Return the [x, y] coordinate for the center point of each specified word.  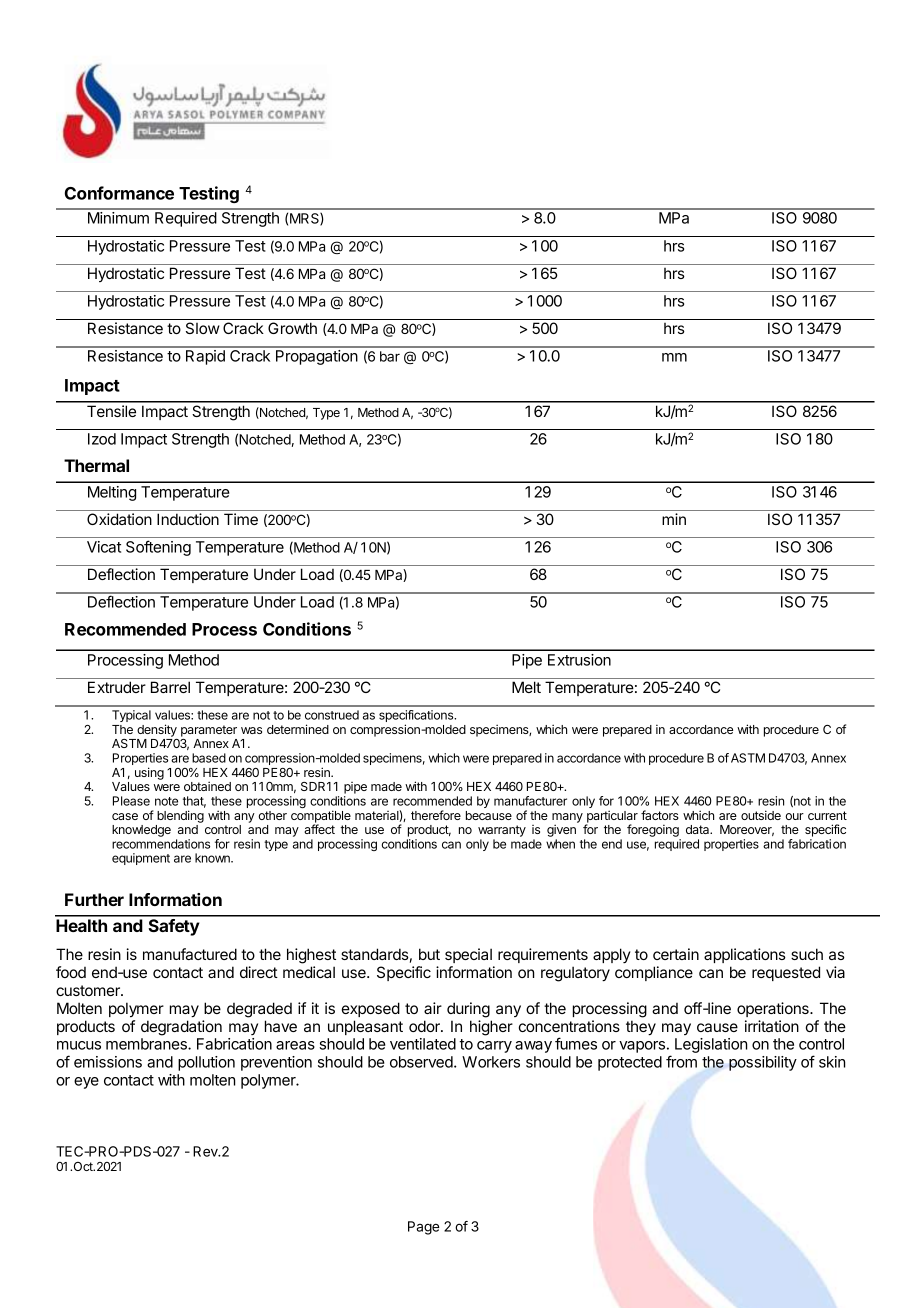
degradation [181, 1028]
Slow [203, 328]
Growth [292, 328]
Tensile [111, 411]
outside [761, 815]
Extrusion [579, 660]
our [794, 816]
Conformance [119, 193]
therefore [436, 815]
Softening [158, 548]
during [468, 1010]
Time [241, 519]
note [166, 801]
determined [298, 729]
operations [774, 1009]
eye [86, 1083]
